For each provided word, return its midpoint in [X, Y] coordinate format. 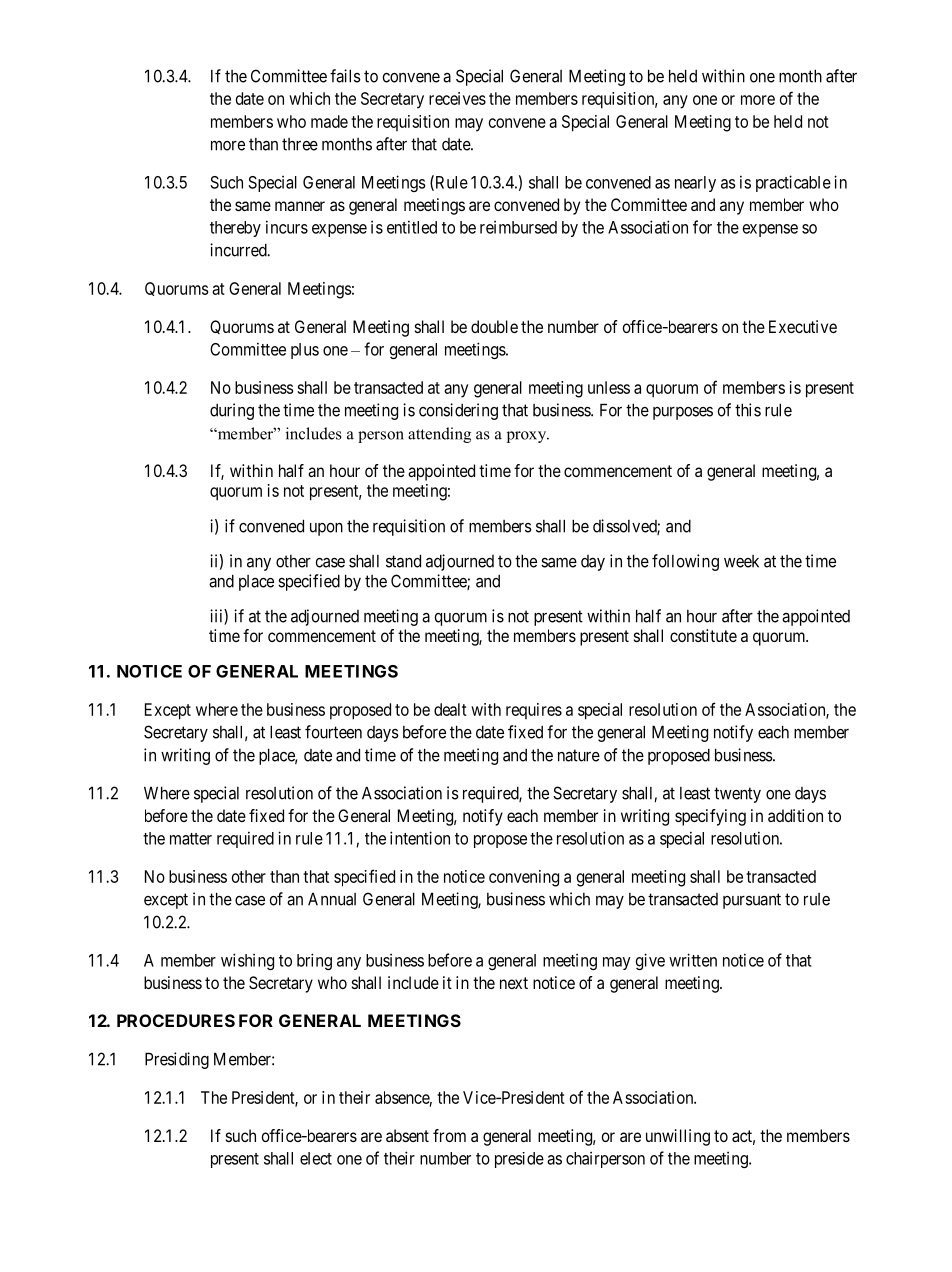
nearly [695, 184]
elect [316, 1158]
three [300, 144]
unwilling [678, 1137]
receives [457, 98]
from [449, 1135]
